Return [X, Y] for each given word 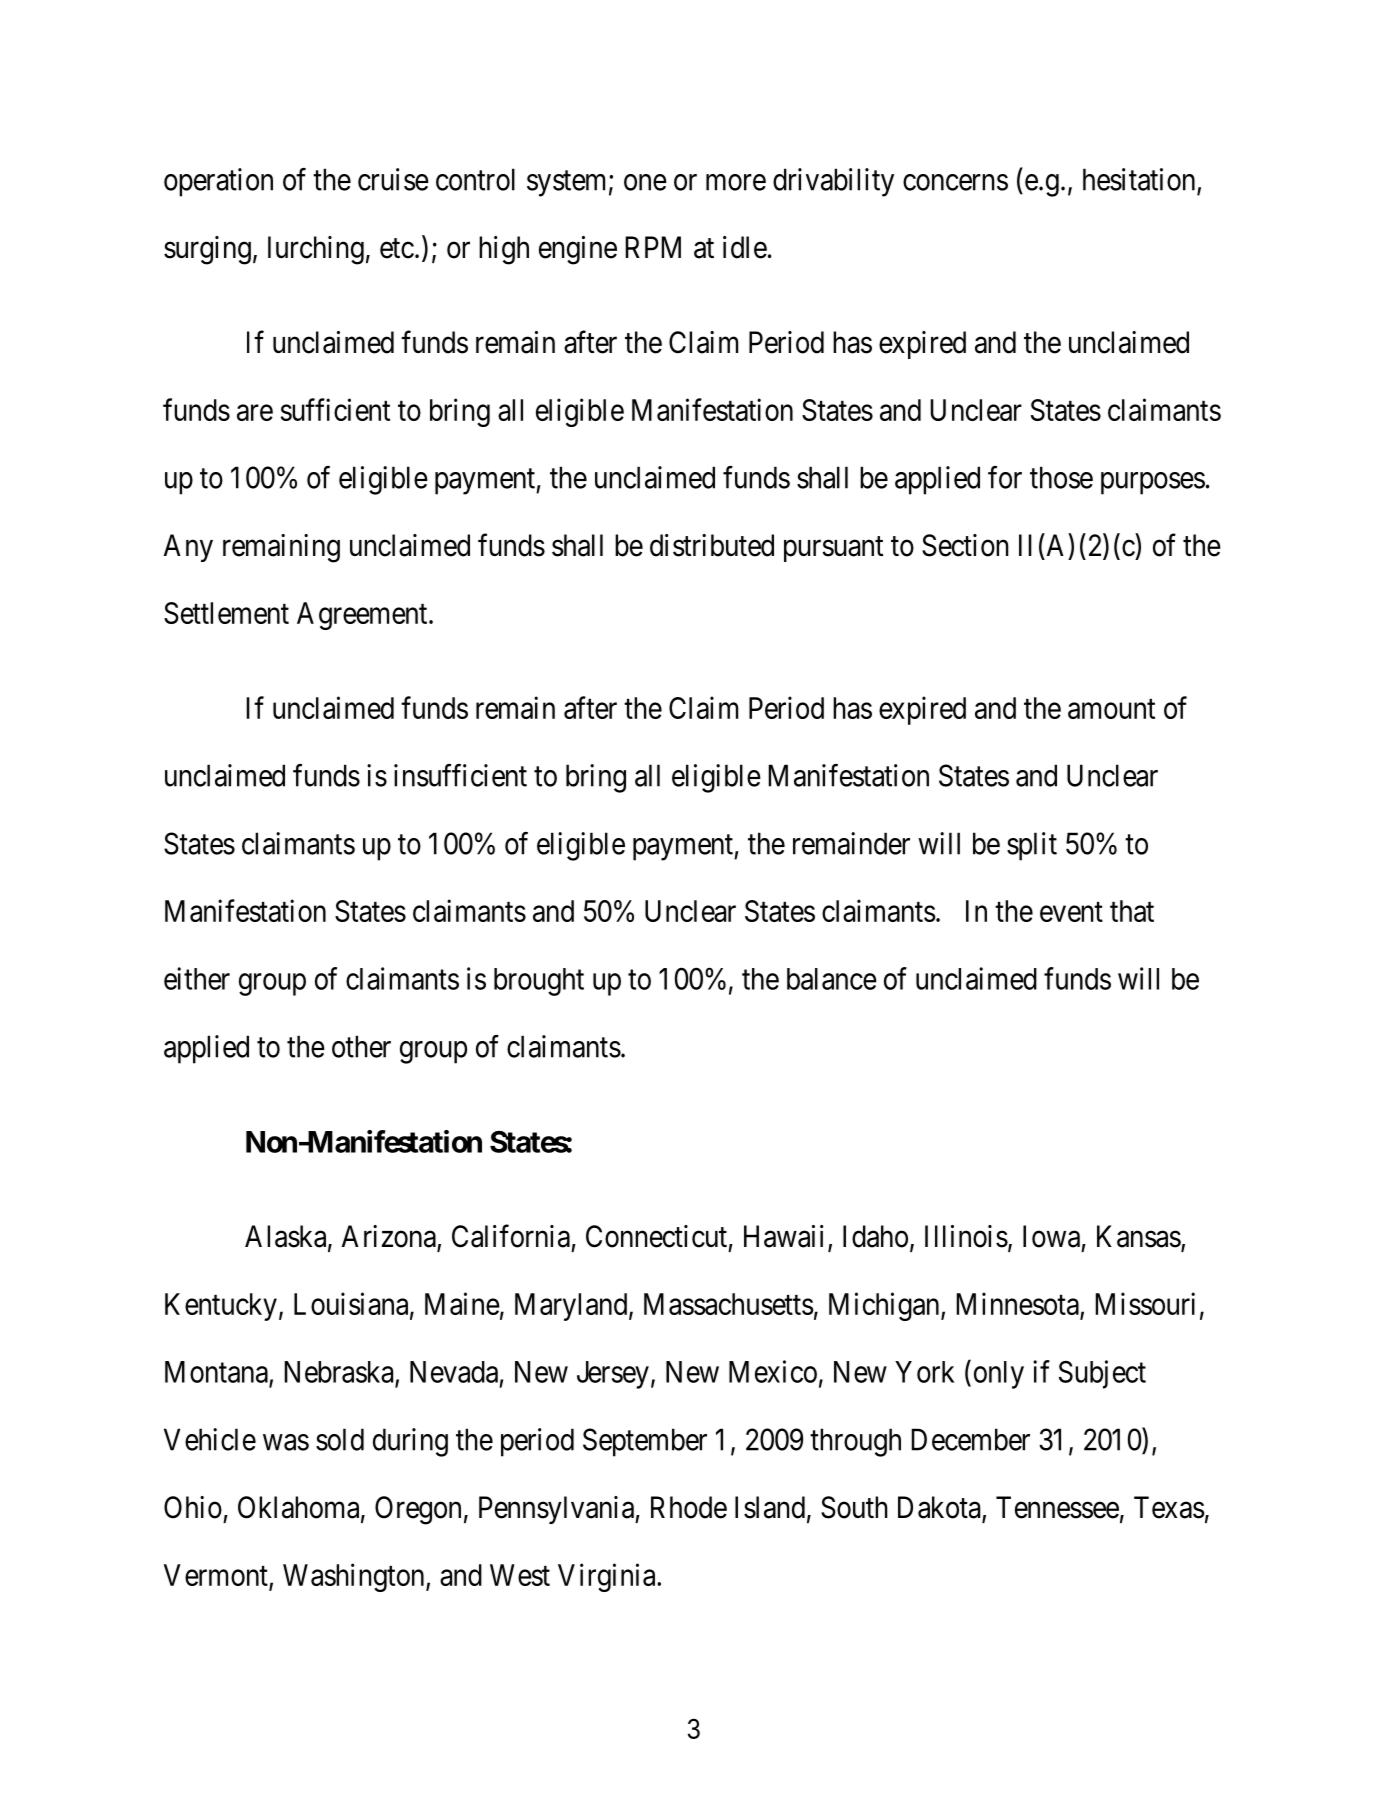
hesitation [1140, 180]
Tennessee [1057, 1507]
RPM [653, 247]
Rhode [689, 1507]
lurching [316, 250]
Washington [355, 1577]
